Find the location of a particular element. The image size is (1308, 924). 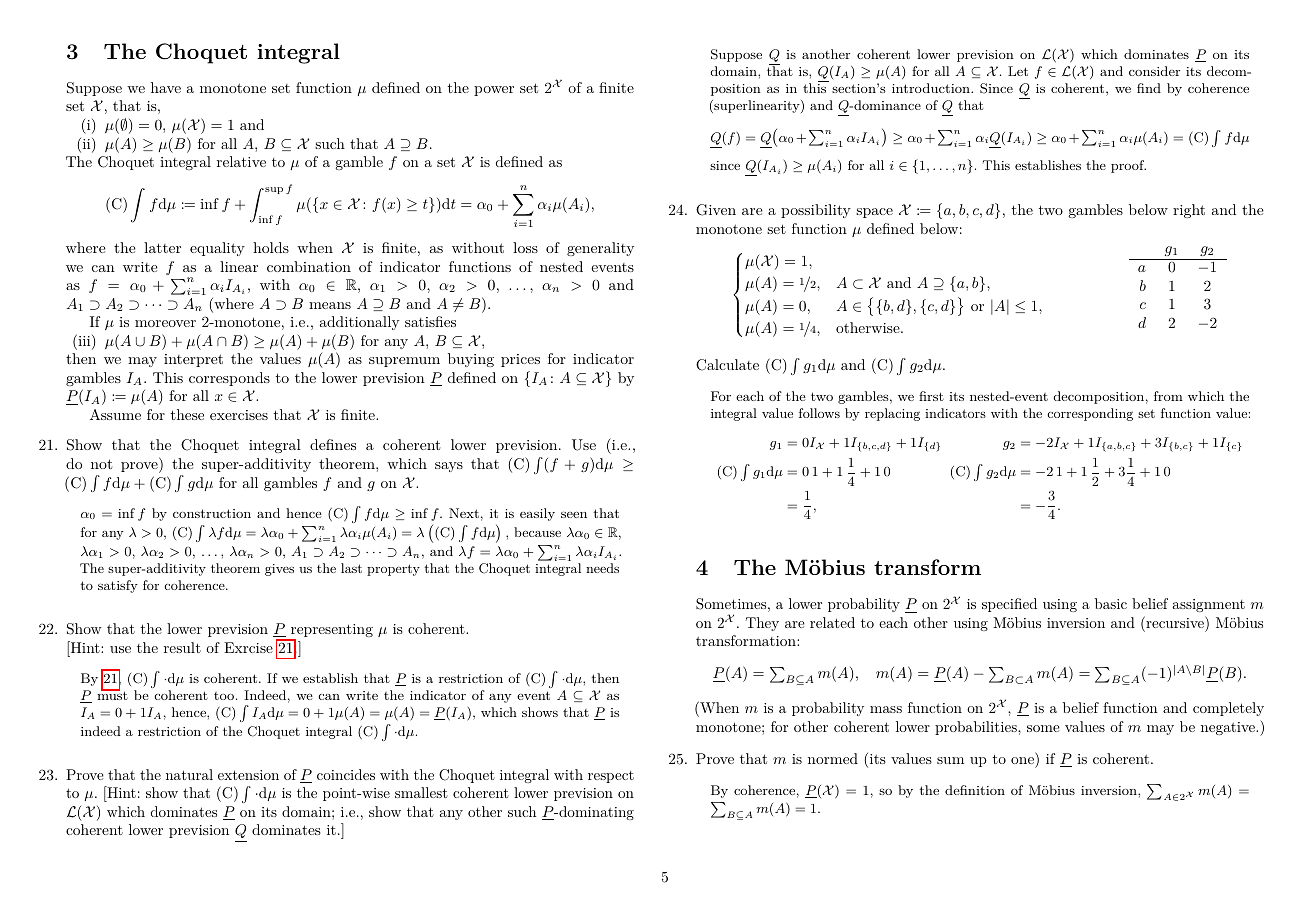

corresponding is located at coordinates (1090, 414).
